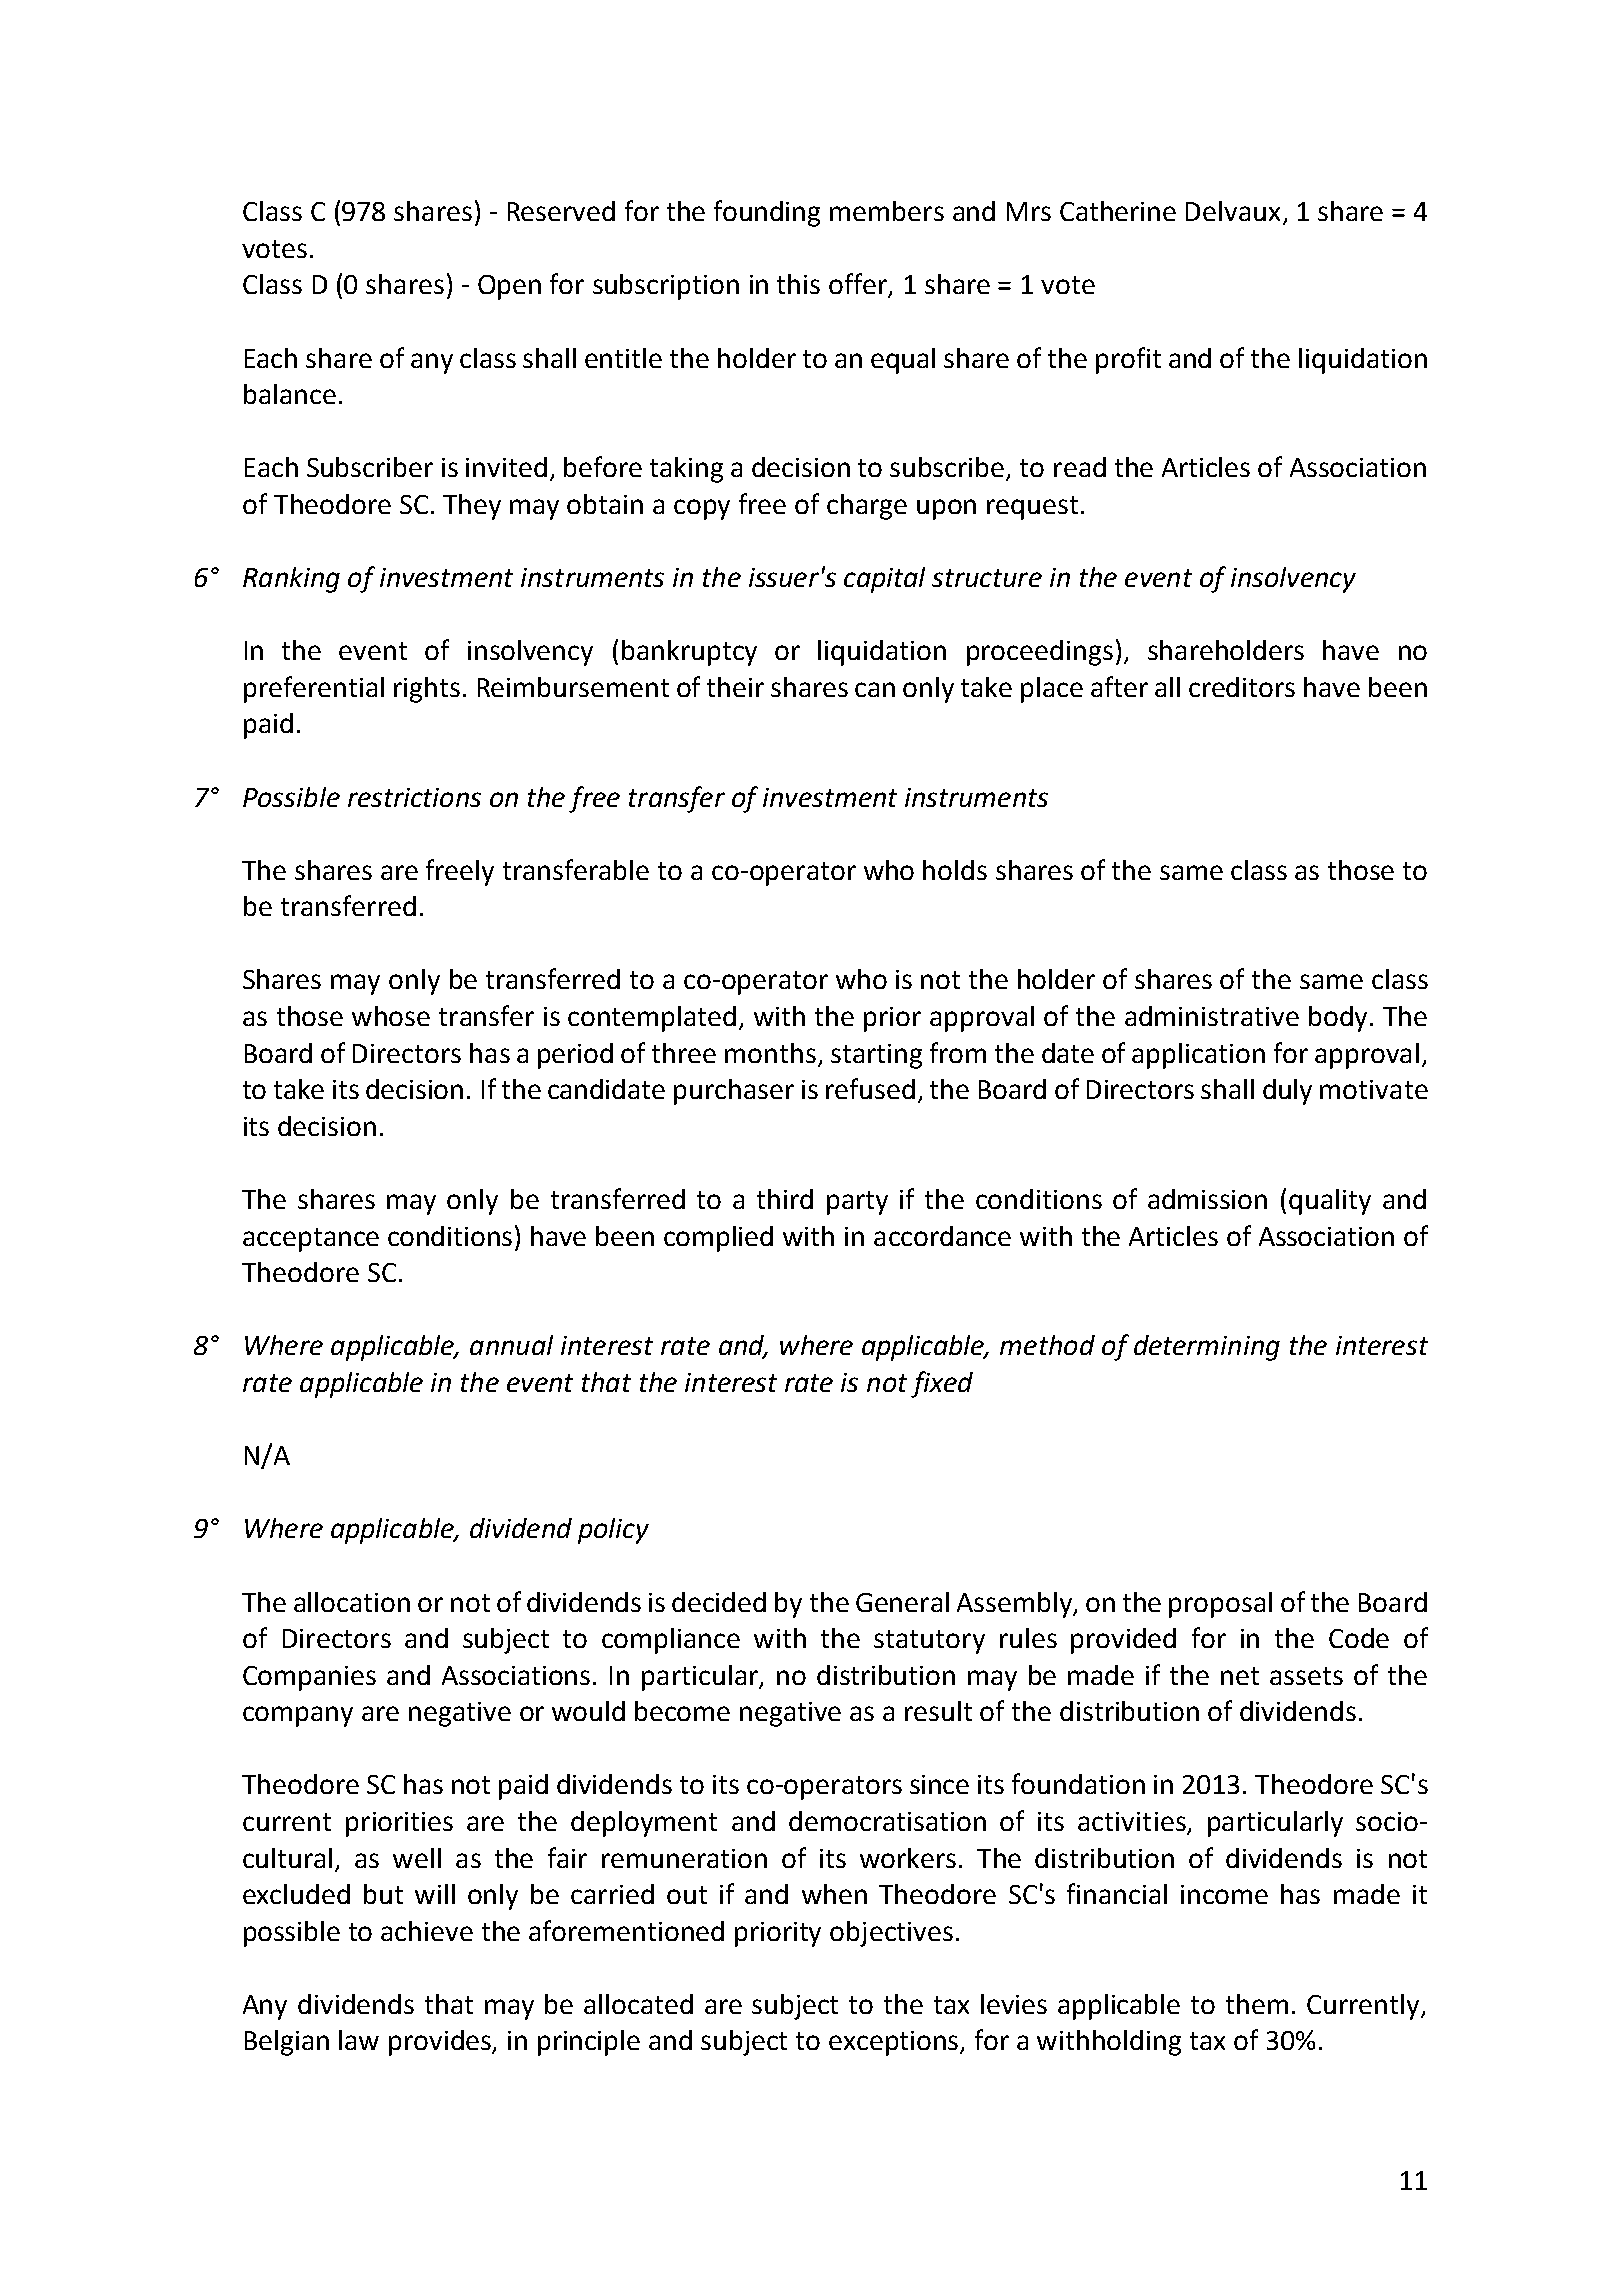  I want to click on allocation, so click(352, 1602).
